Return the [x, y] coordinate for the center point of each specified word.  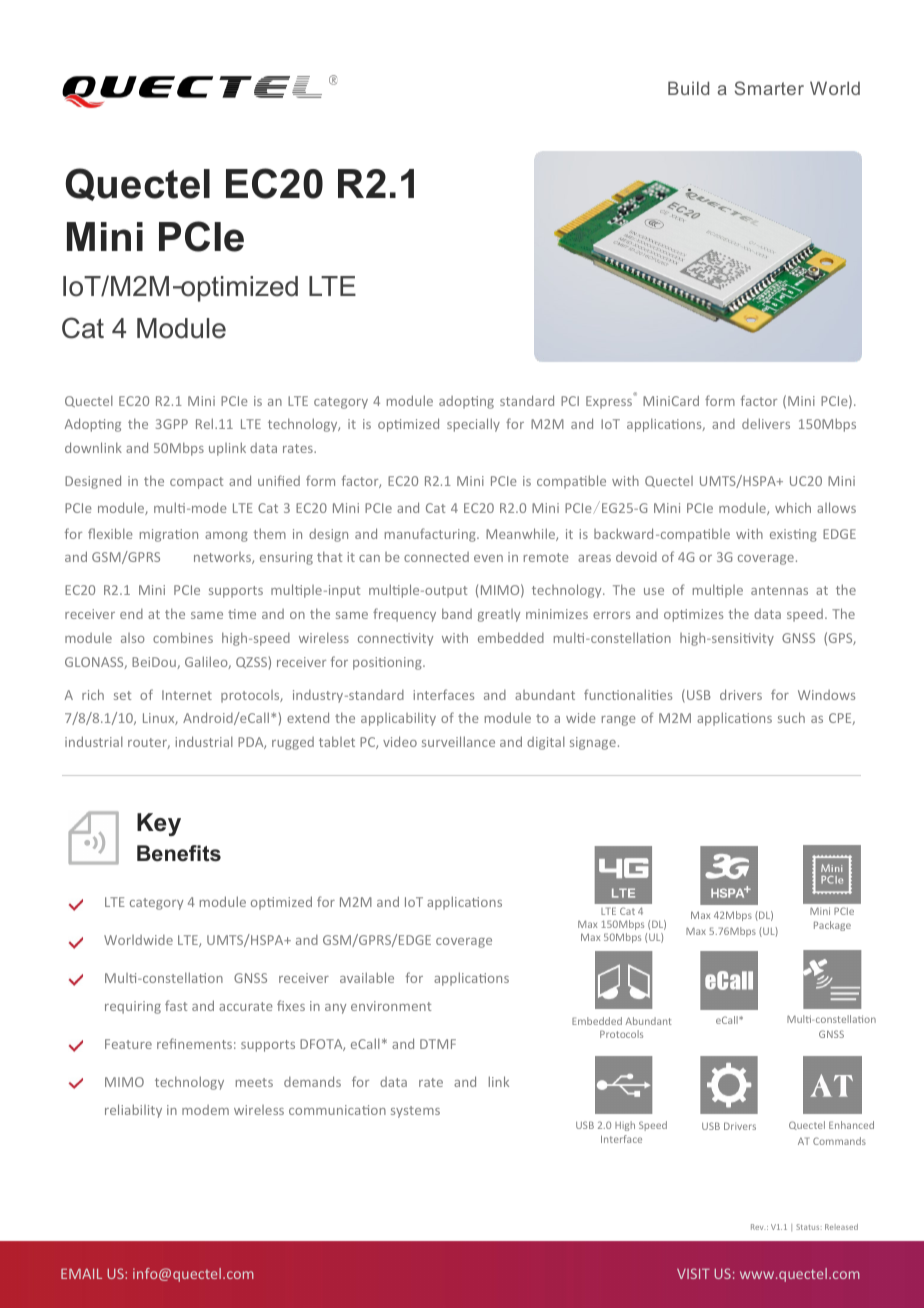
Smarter [769, 88]
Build [688, 88]
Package [832, 926]
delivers [766, 423]
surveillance [458, 741]
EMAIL [81, 1273]
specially [473, 425]
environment [391, 1006]
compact [196, 483]
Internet [187, 695]
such [791, 717]
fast [176, 1005]
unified [279, 480]
